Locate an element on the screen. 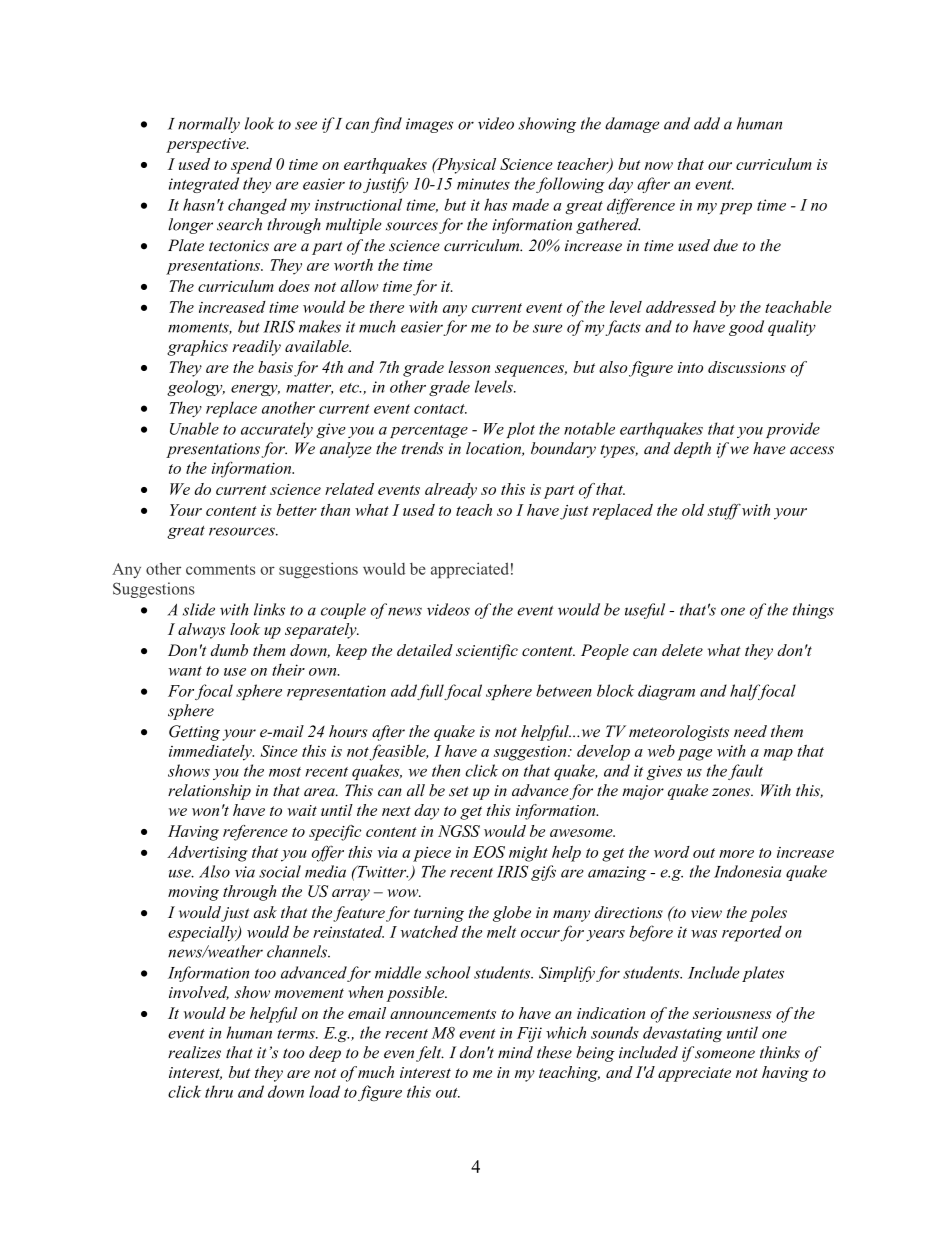 The image size is (952, 1233). minutes is located at coordinates (483, 184).
